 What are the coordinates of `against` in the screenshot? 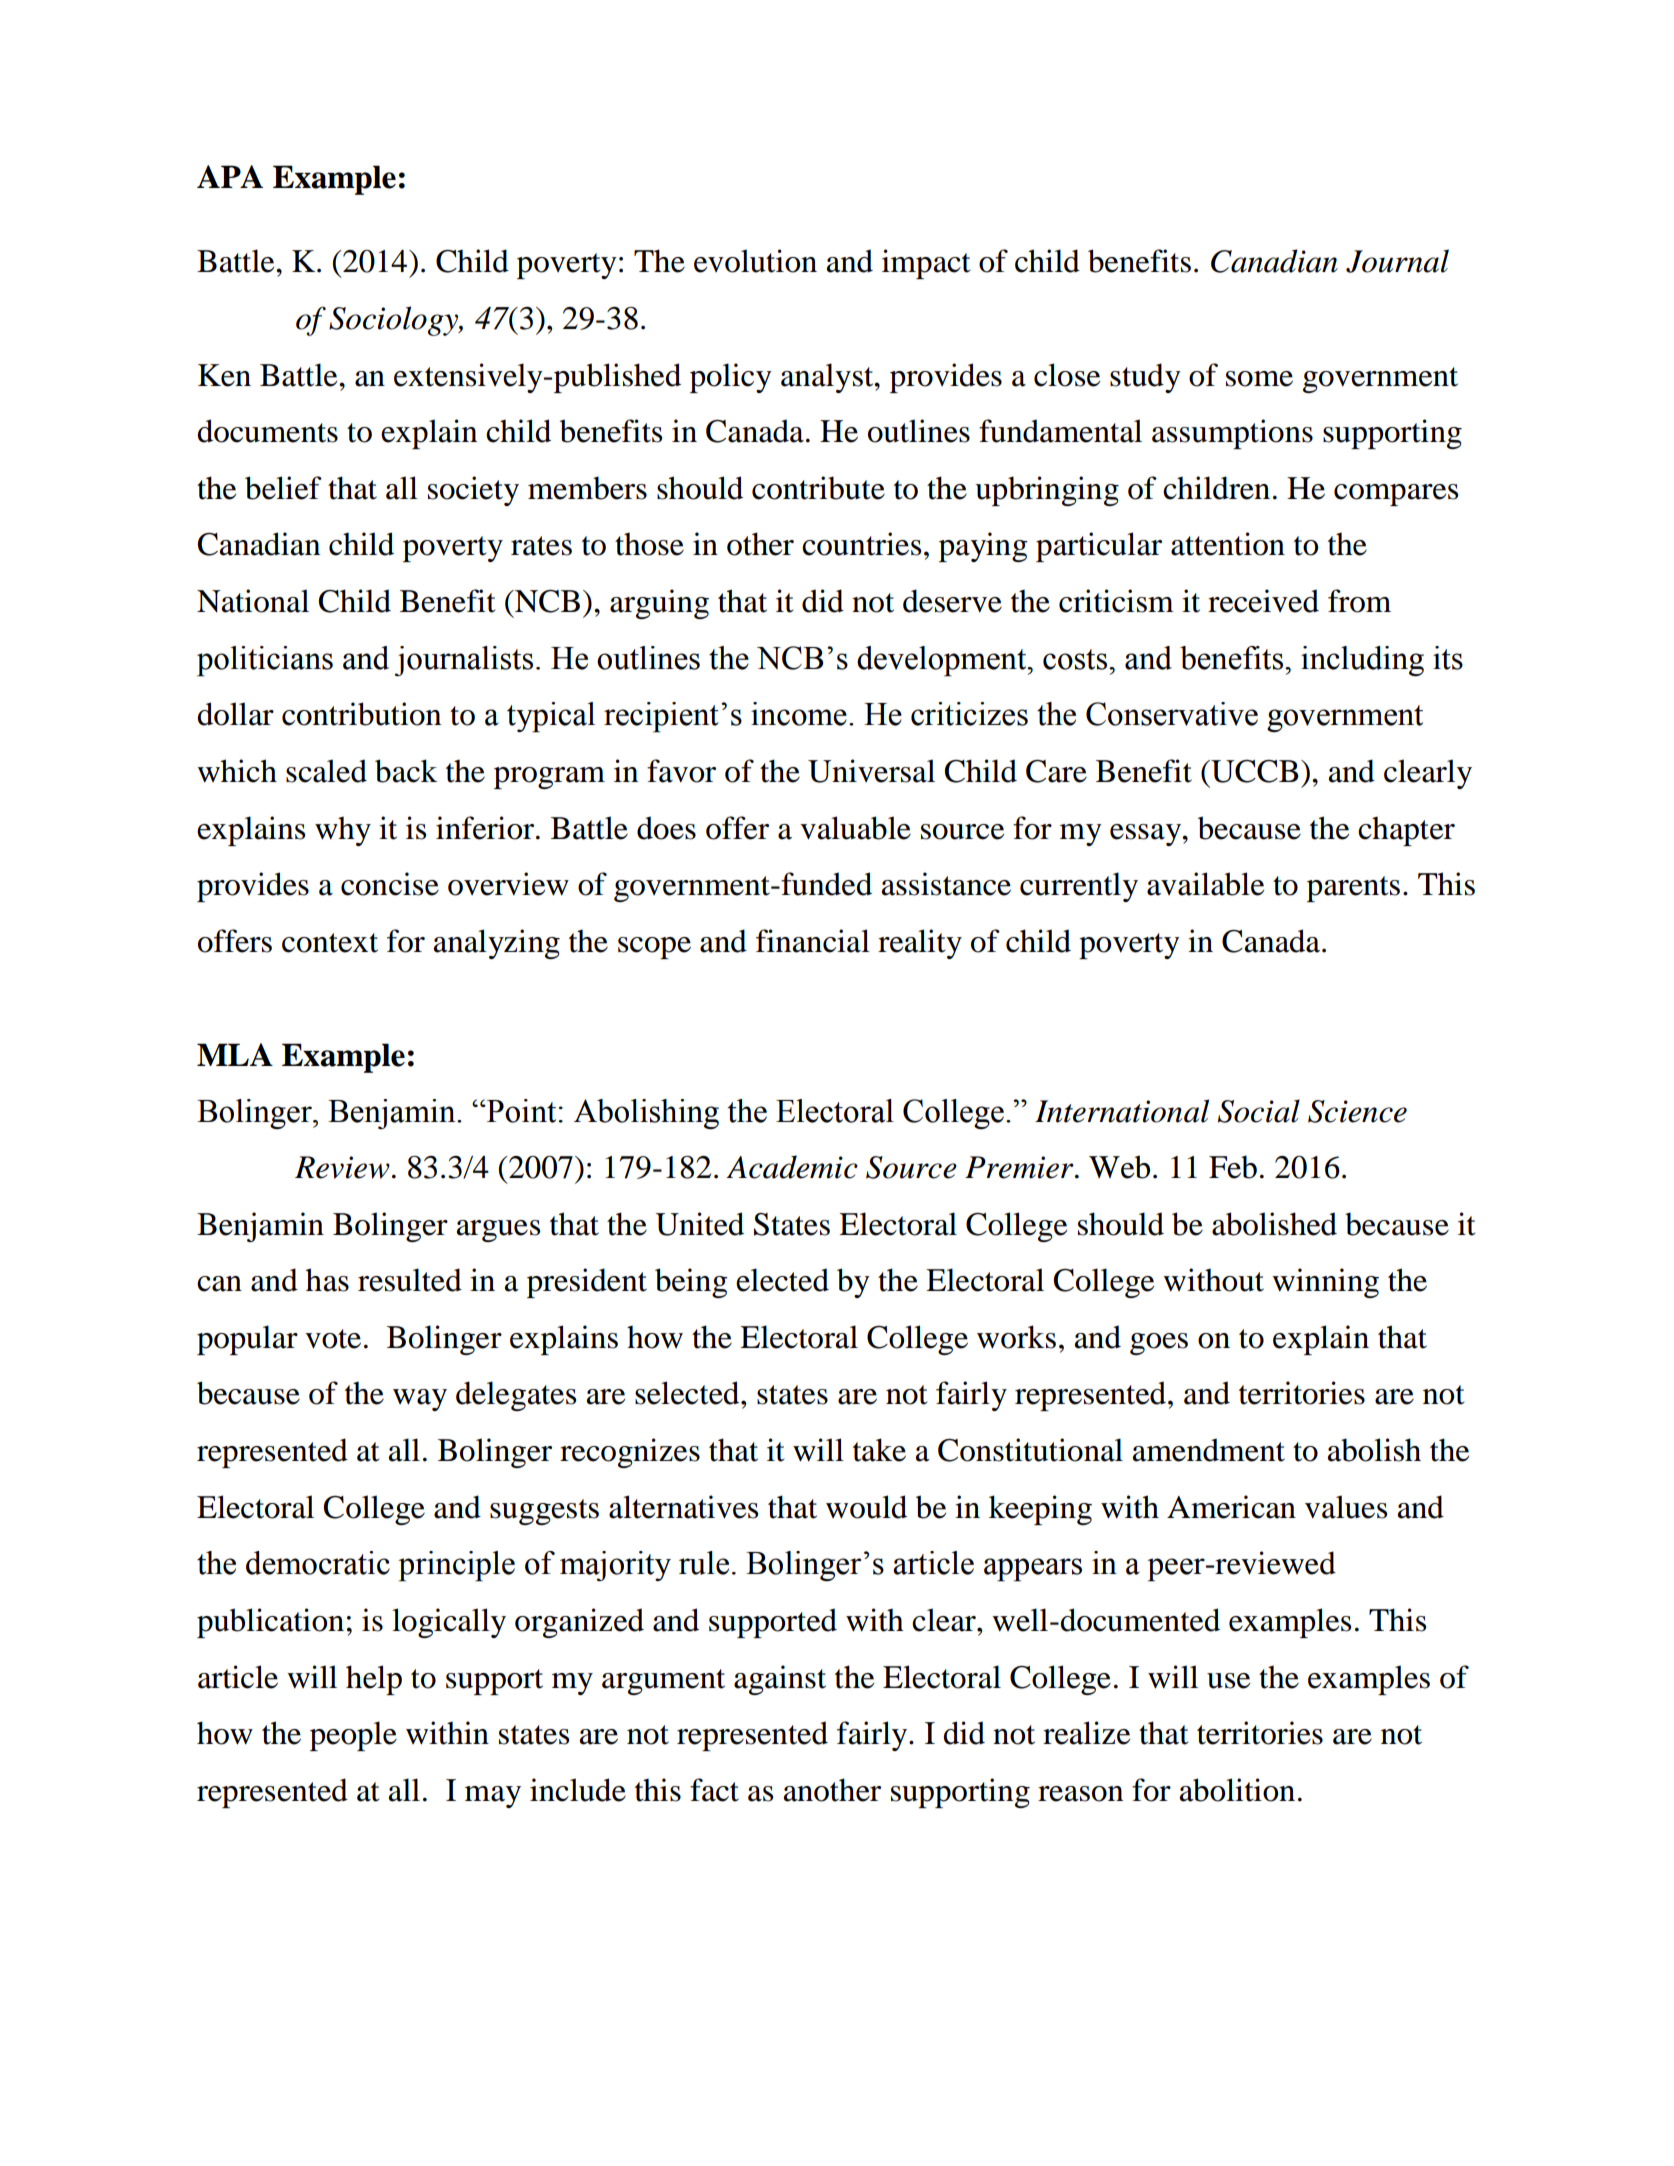 It's located at (780, 1680).
